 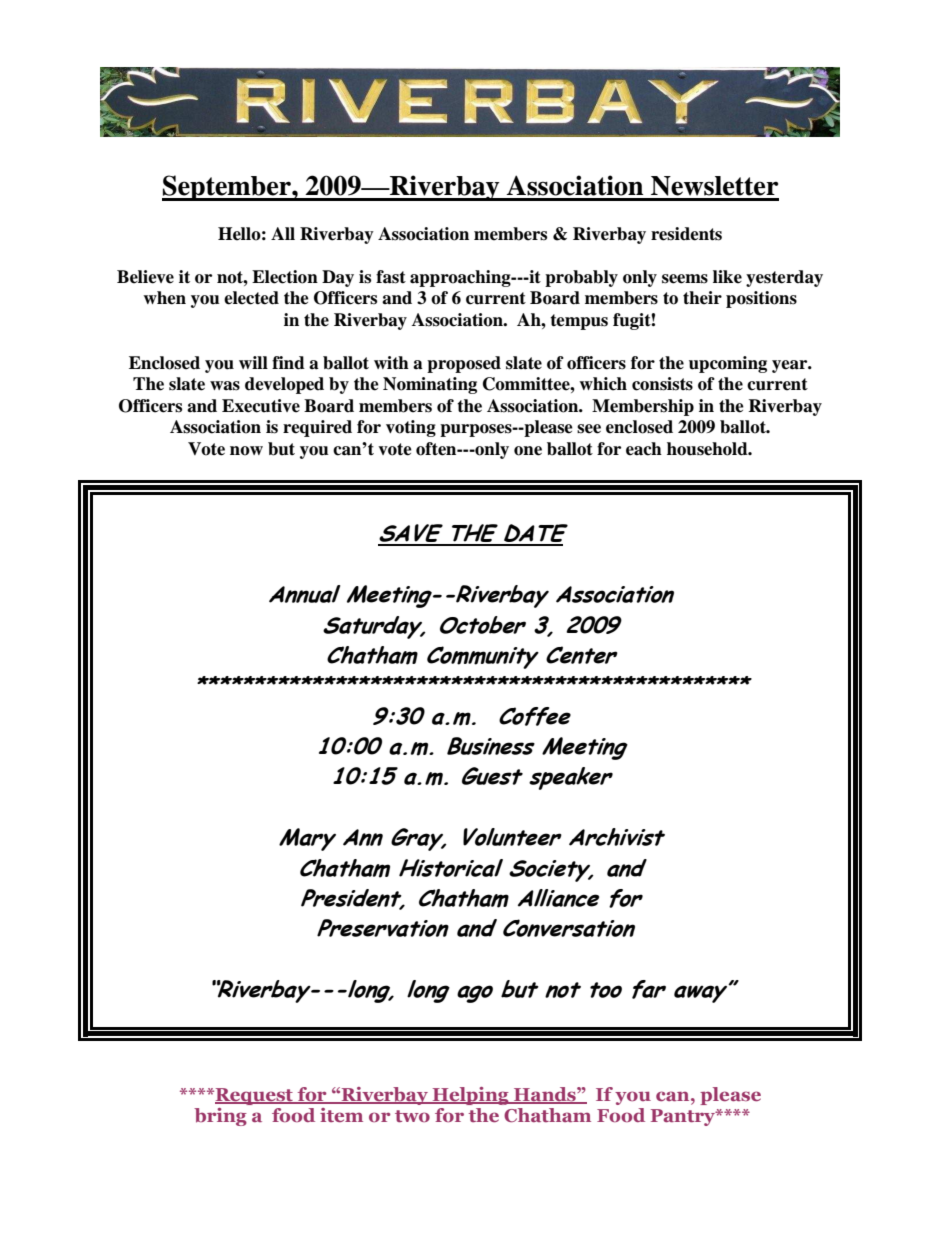 What do you see at coordinates (644, 449) in the screenshot?
I see `each` at bounding box center [644, 449].
